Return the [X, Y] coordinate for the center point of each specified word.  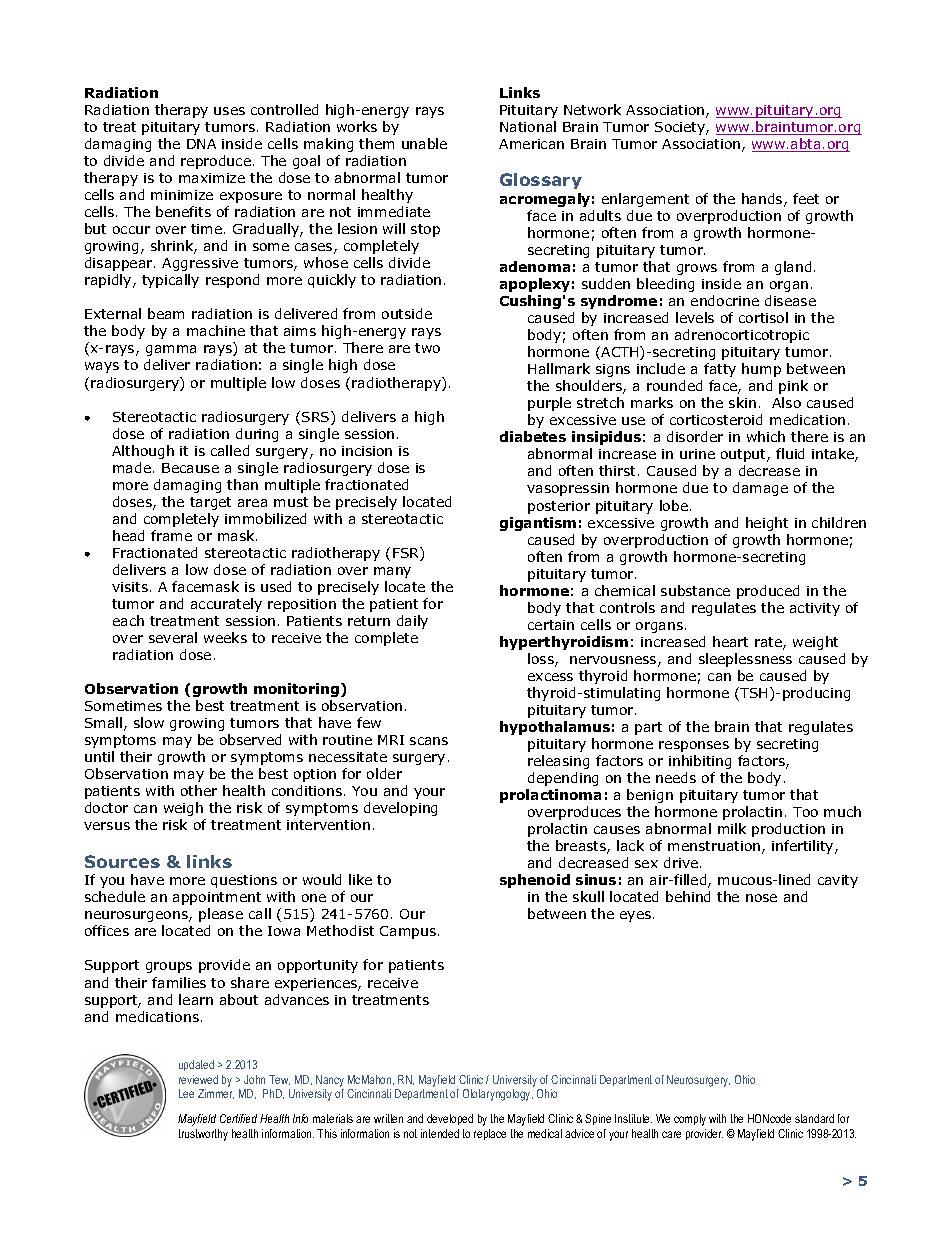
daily [412, 622]
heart [730, 641]
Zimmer [216, 1094]
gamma [171, 350]
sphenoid [535, 881]
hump [761, 370]
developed [450, 1119]
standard [814, 1118]
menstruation [715, 847]
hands [763, 200]
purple [549, 404]
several [173, 637]
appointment [217, 898]
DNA [201, 144]
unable [424, 143]
